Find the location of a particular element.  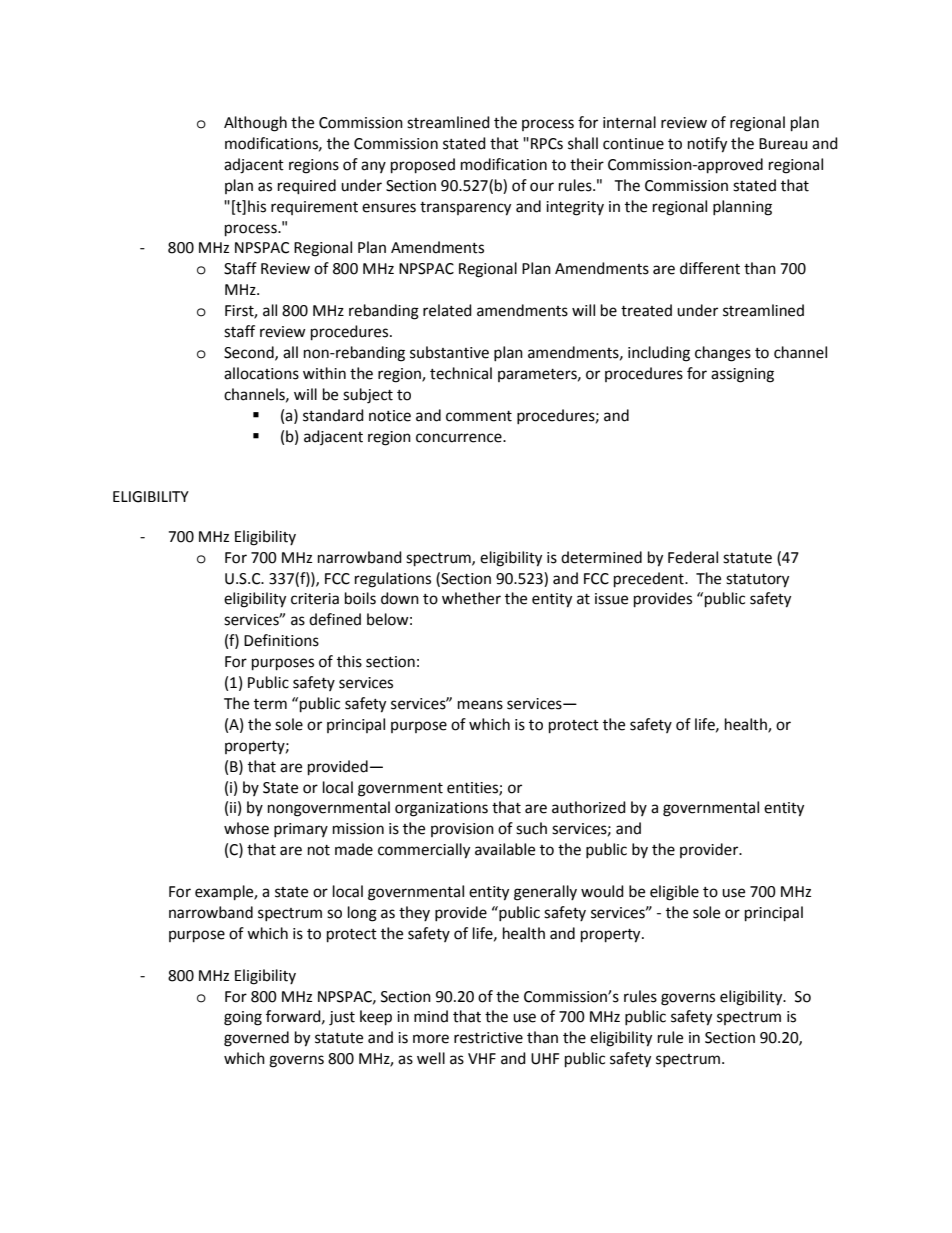

standard is located at coordinates (333, 415).
